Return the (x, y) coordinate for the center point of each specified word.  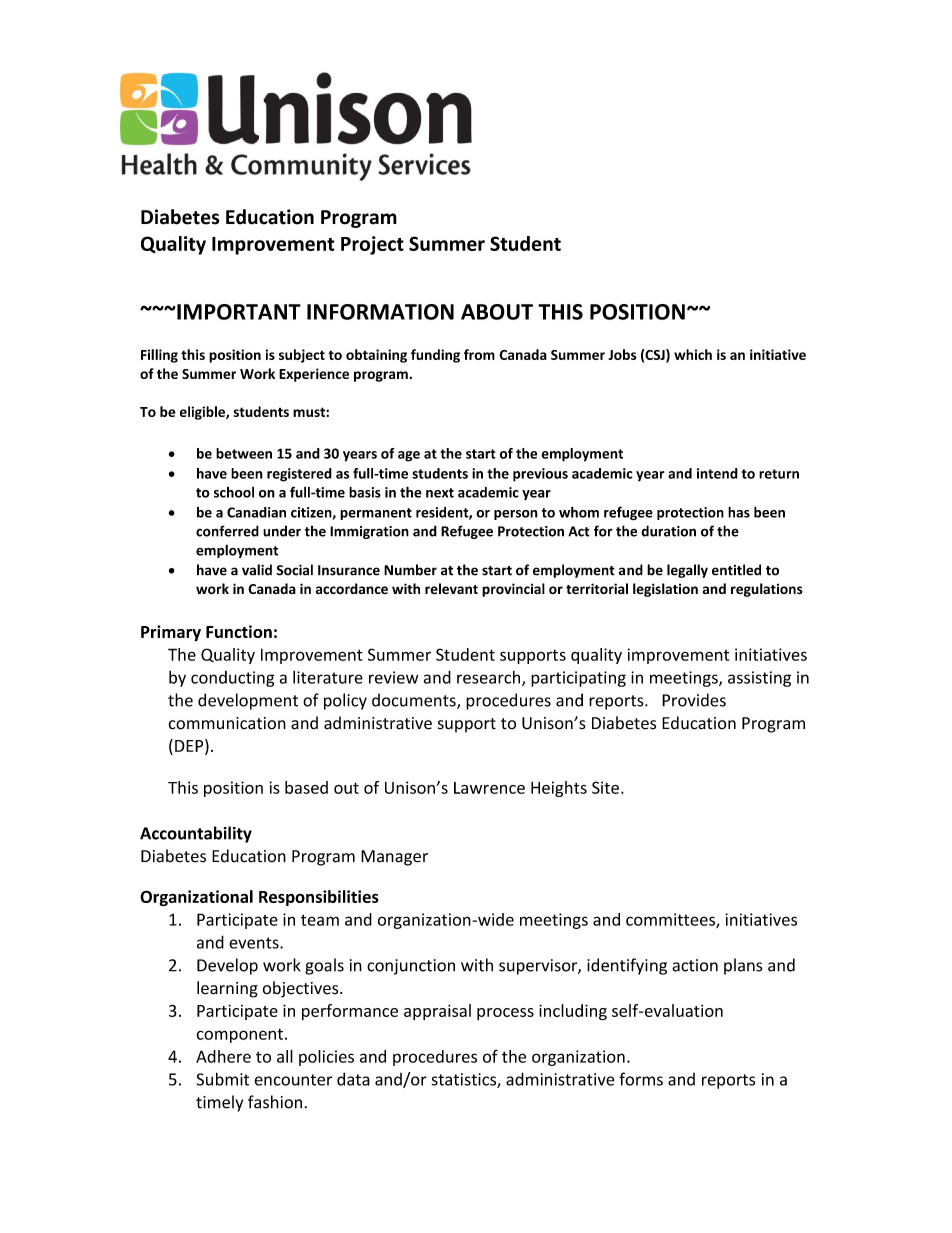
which (693, 354)
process (505, 1014)
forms (641, 1079)
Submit (223, 1079)
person (516, 515)
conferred (227, 531)
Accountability (196, 834)
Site (605, 787)
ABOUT (497, 312)
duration (668, 531)
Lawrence (489, 788)
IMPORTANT (238, 312)
